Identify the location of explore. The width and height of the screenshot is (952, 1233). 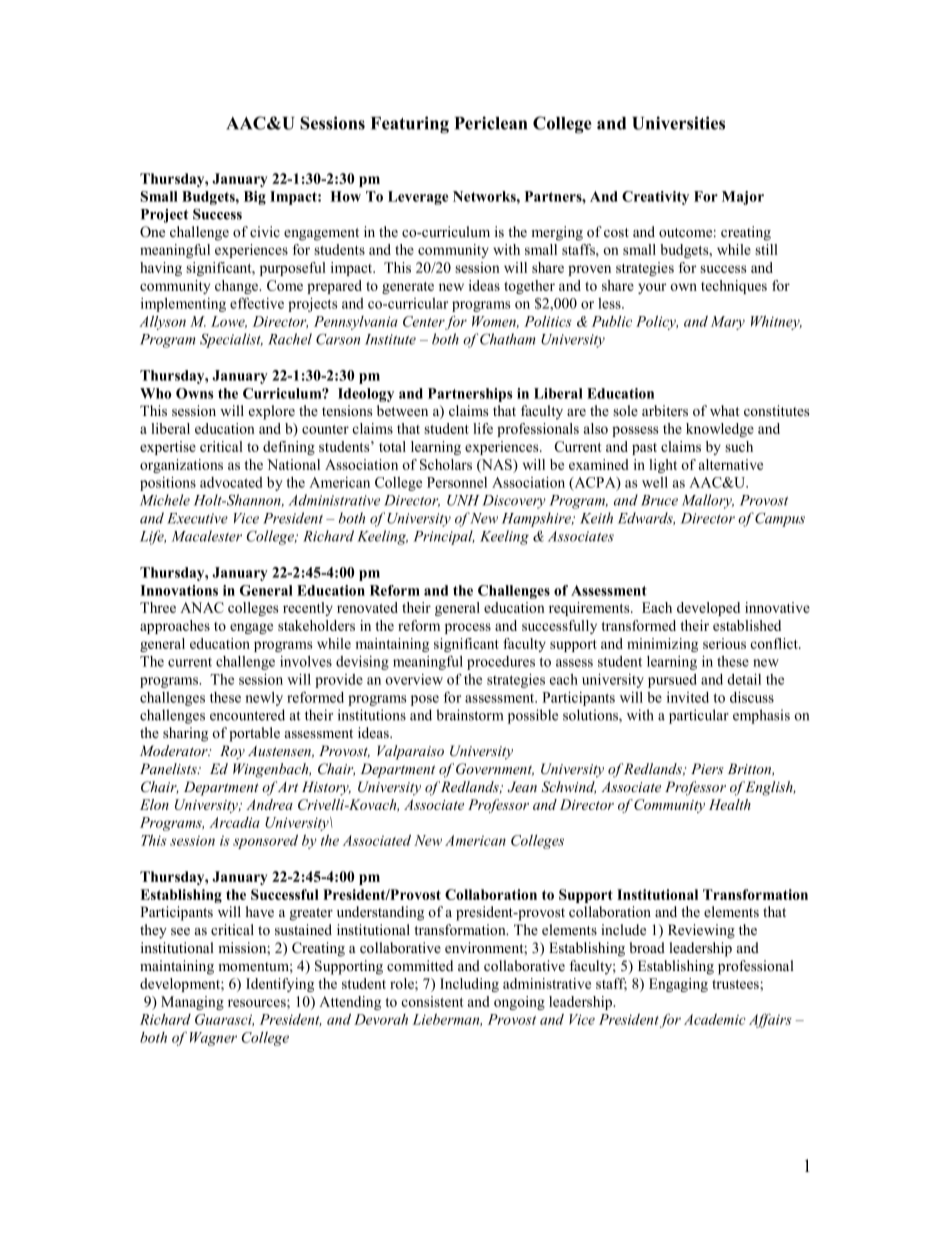
(272, 412).
